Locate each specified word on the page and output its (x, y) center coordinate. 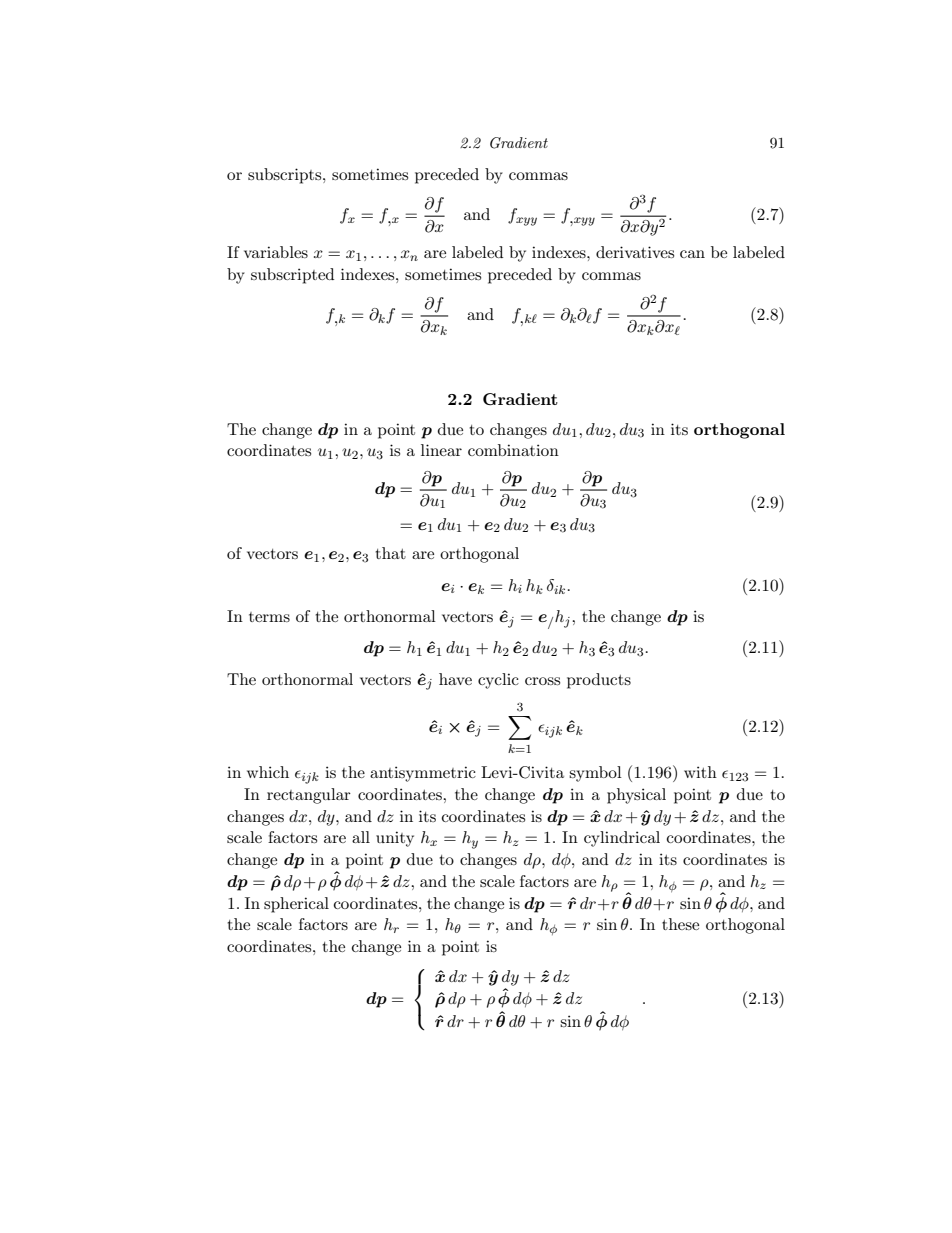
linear (441, 450)
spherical (296, 905)
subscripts (286, 176)
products (599, 681)
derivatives (635, 252)
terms (269, 617)
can (692, 254)
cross (542, 681)
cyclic (498, 681)
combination (513, 450)
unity (395, 839)
